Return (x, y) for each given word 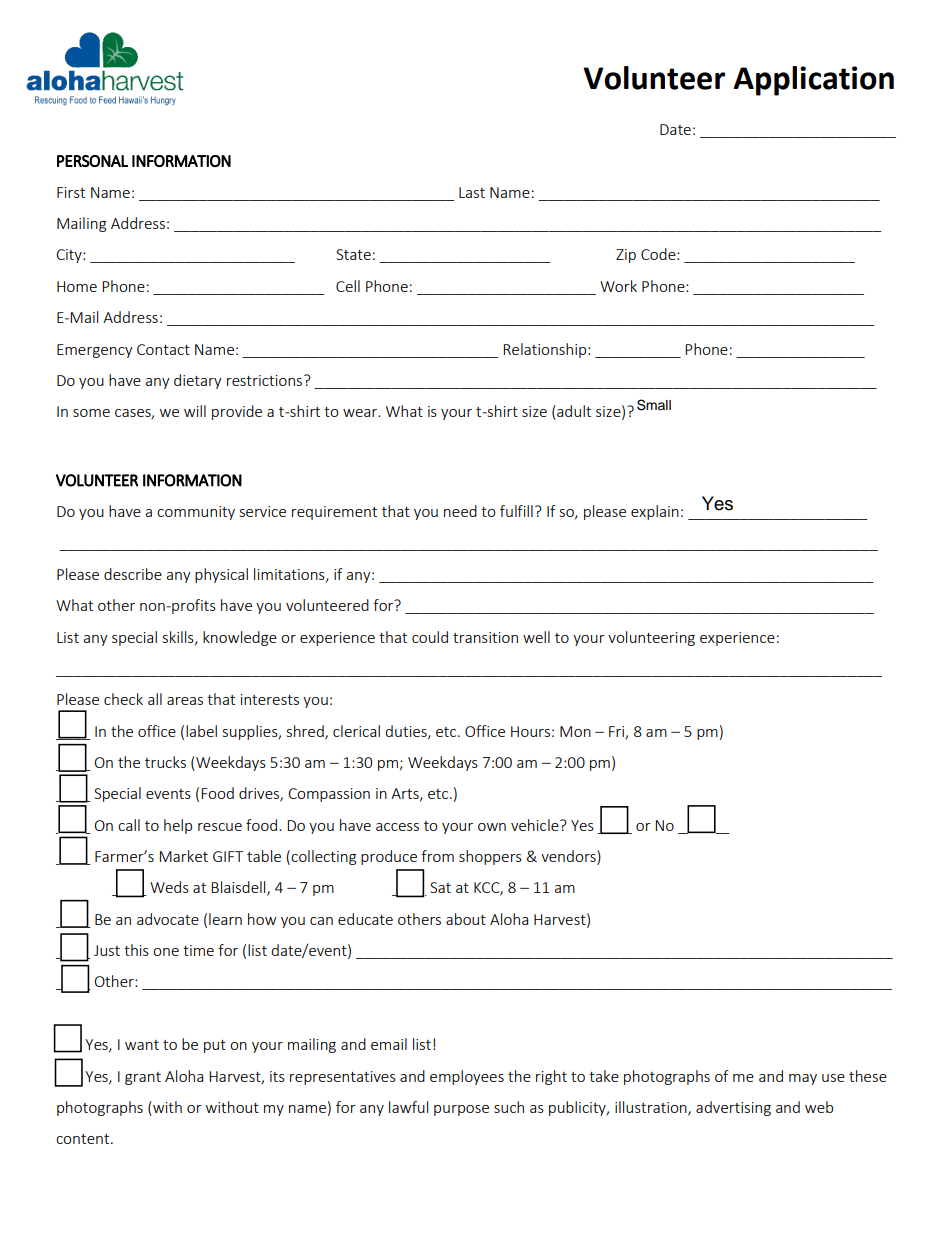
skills (179, 638)
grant (143, 1078)
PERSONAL (92, 161)
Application (813, 81)
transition (485, 637)
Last (472, 192)
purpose (461, 1110)
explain (655, 512)
